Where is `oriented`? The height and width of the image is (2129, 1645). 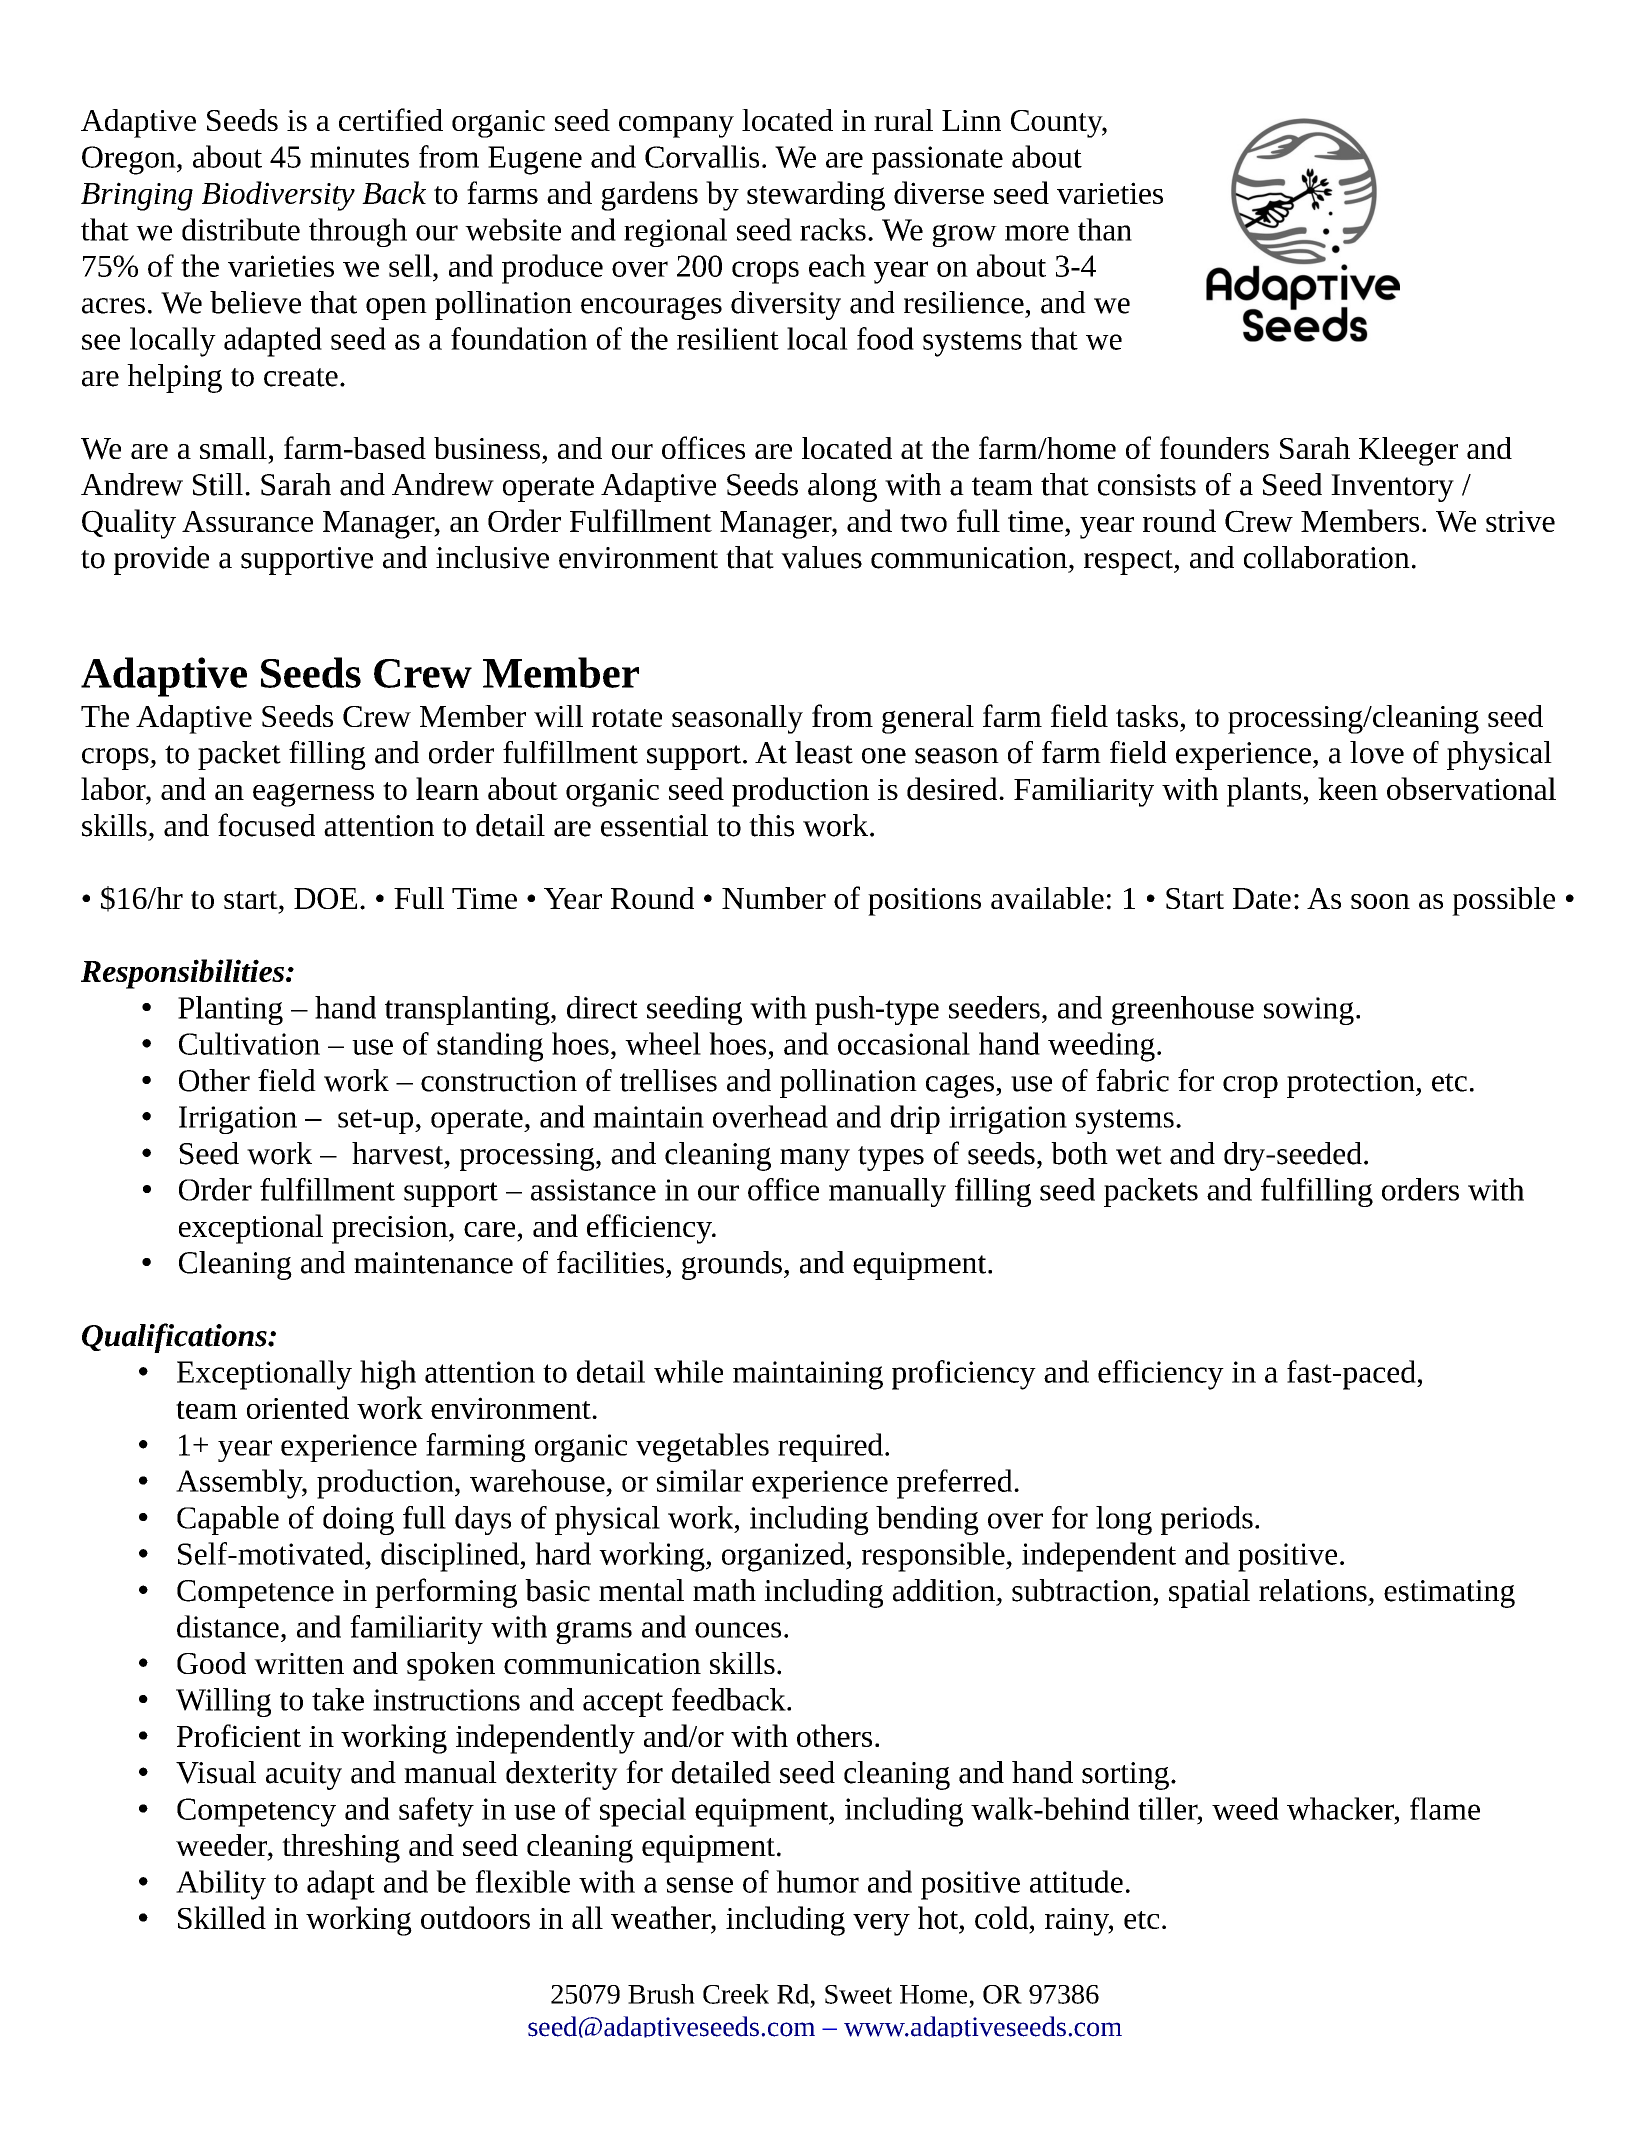 oriented is located at coordinates (298, 1407).
